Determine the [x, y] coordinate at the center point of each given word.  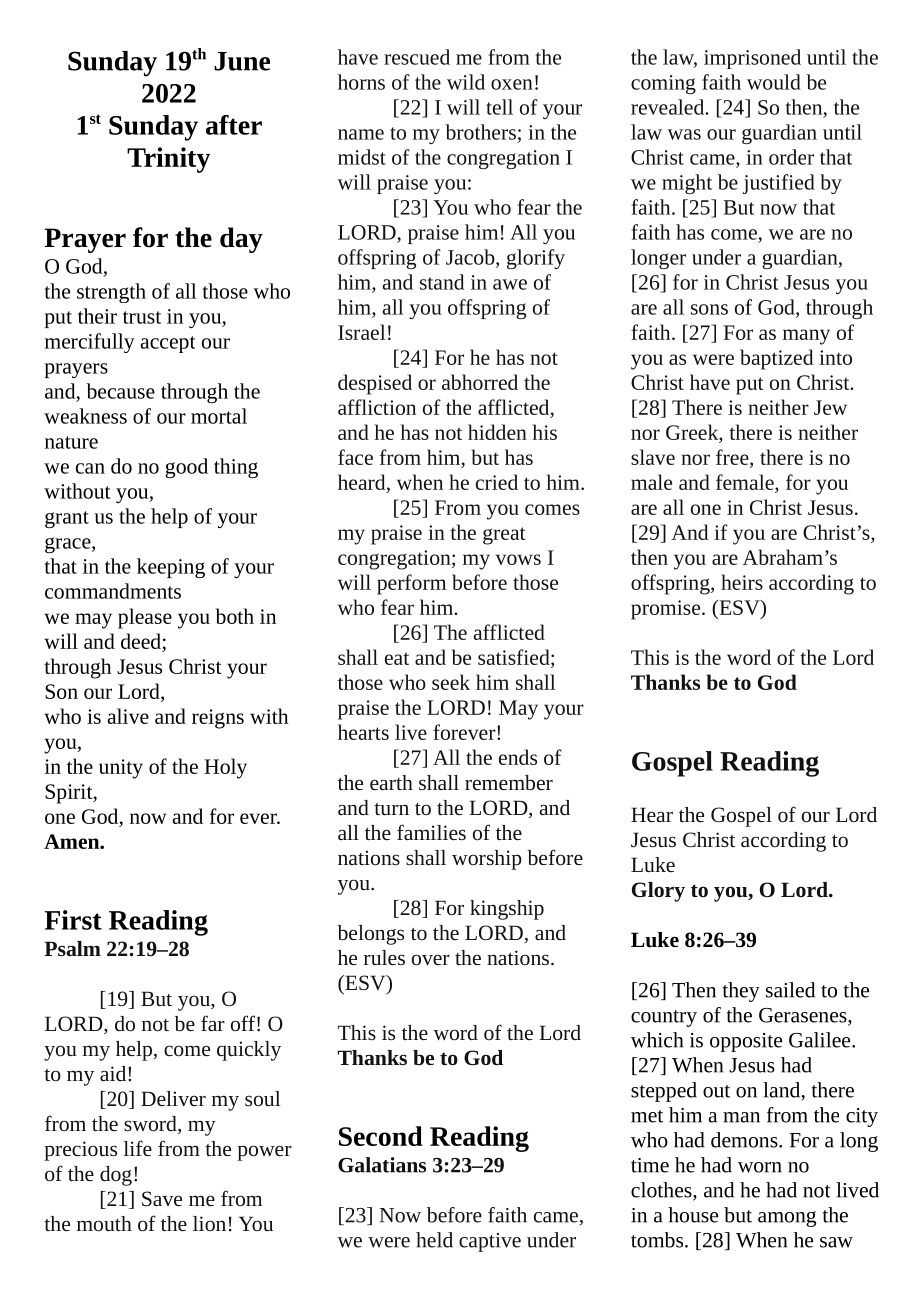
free [733, 457]
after [234, 125]
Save [162, 1198]
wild [466, 82]
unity [121, 769]
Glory [658, 892]
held [434, 1240]
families [431, 832]
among [787, 1219]
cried [497, 482]
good [186, 468]
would [774, 82]
